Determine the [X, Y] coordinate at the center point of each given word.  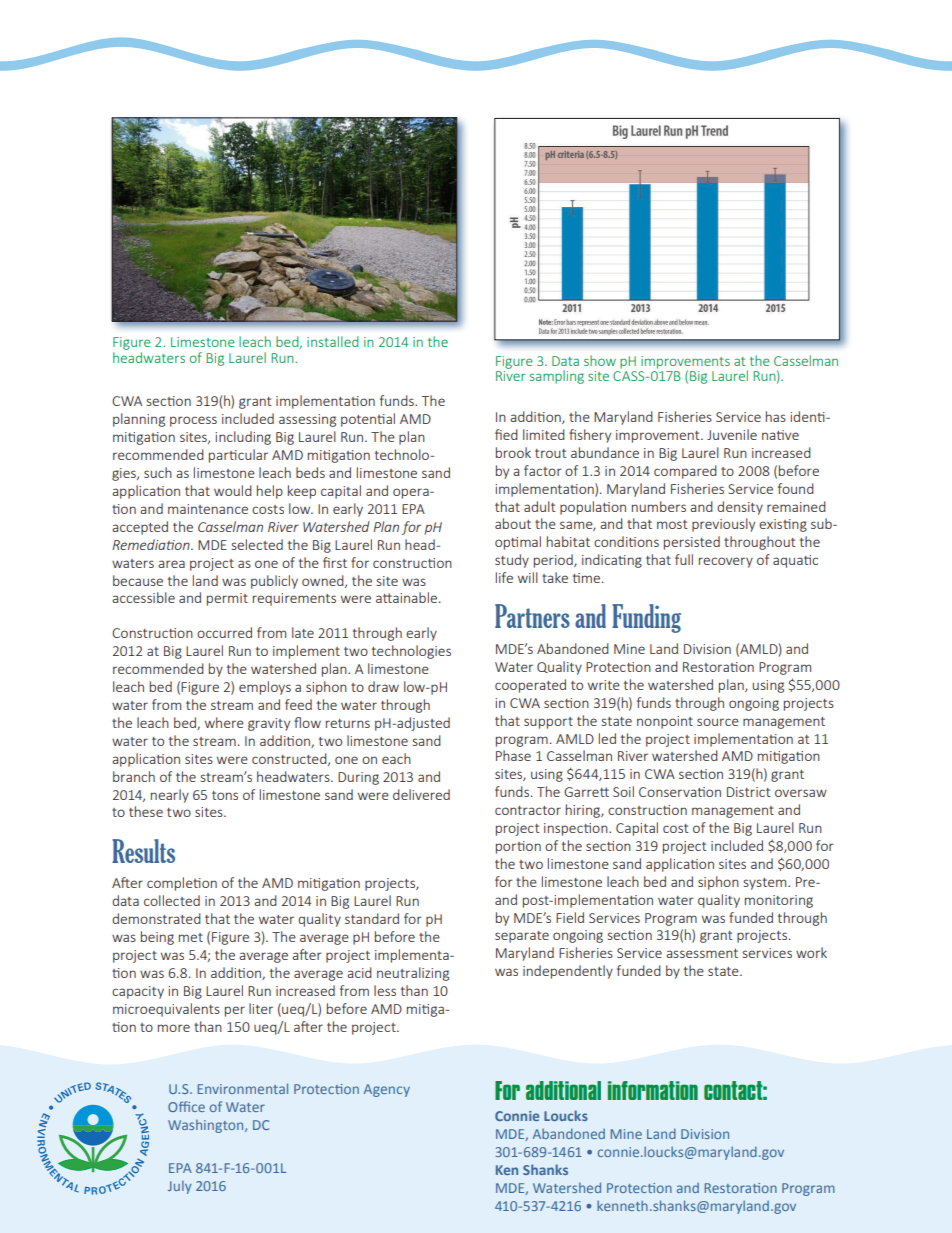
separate [522, 937]
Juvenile [732, 434]
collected [172, 900]
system [766, 884]
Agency [387, 1090]
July [180, 1187]
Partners [532, 616]
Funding [646, 618]
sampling [557, 377]
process [193, 421]
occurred [224, 632]
